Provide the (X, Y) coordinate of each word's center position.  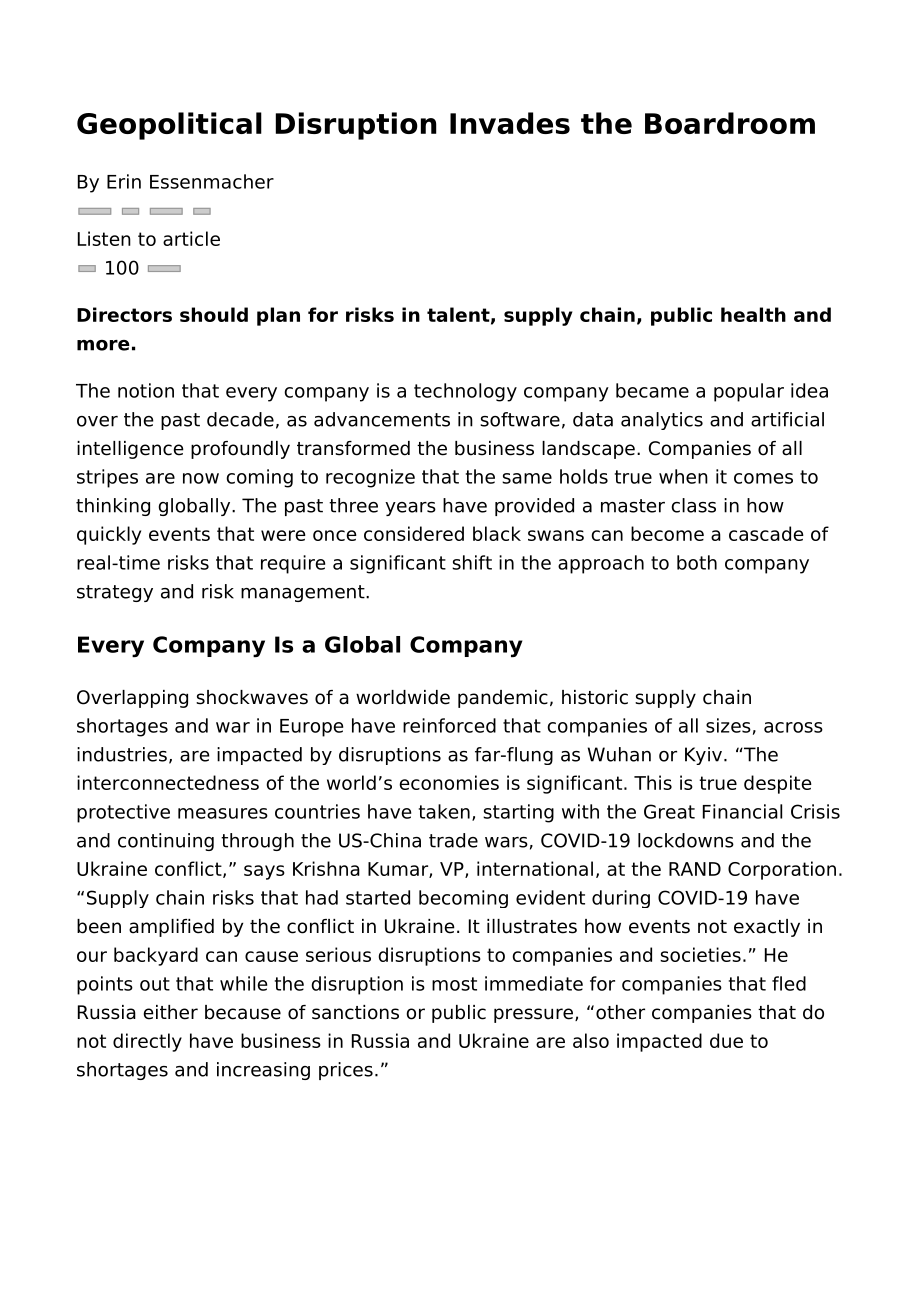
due (726, 1040)
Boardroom (730, 123)
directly (147, 1042)
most (454, 984)
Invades (510, 123)
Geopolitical (169, 126)
